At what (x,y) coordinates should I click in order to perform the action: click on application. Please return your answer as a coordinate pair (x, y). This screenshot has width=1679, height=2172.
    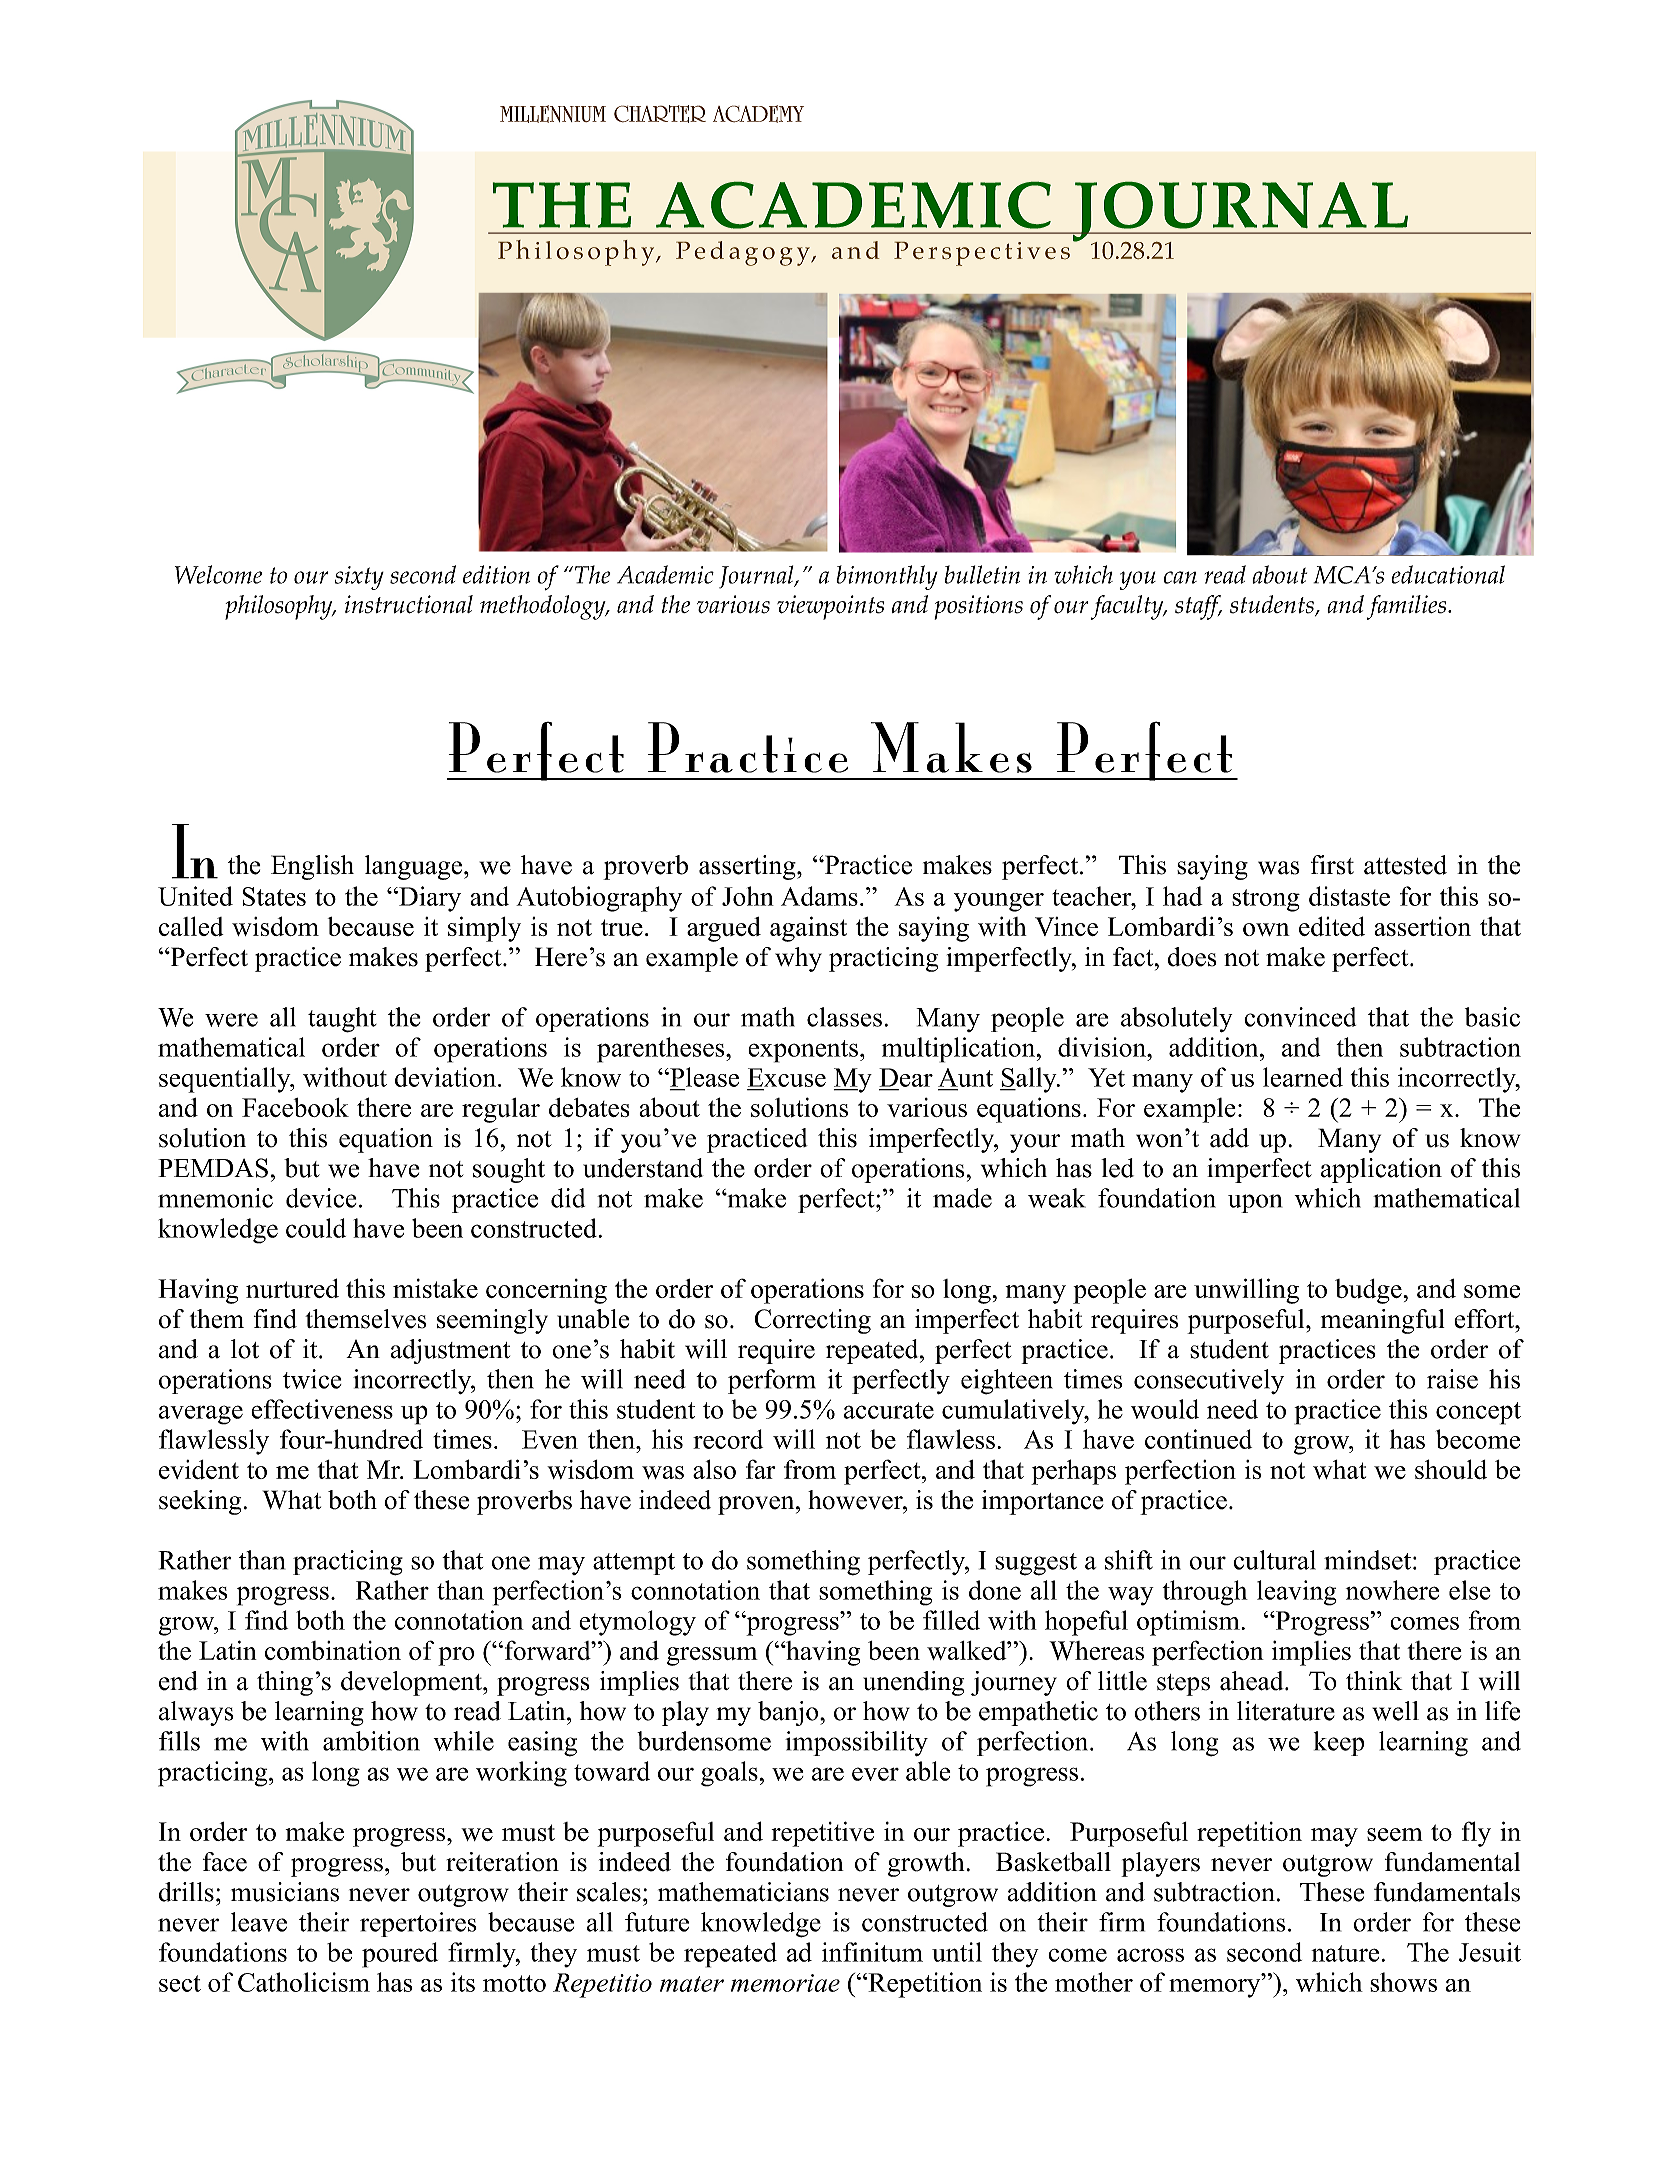
    Looking at the image, I should click on (1381, 1170).
